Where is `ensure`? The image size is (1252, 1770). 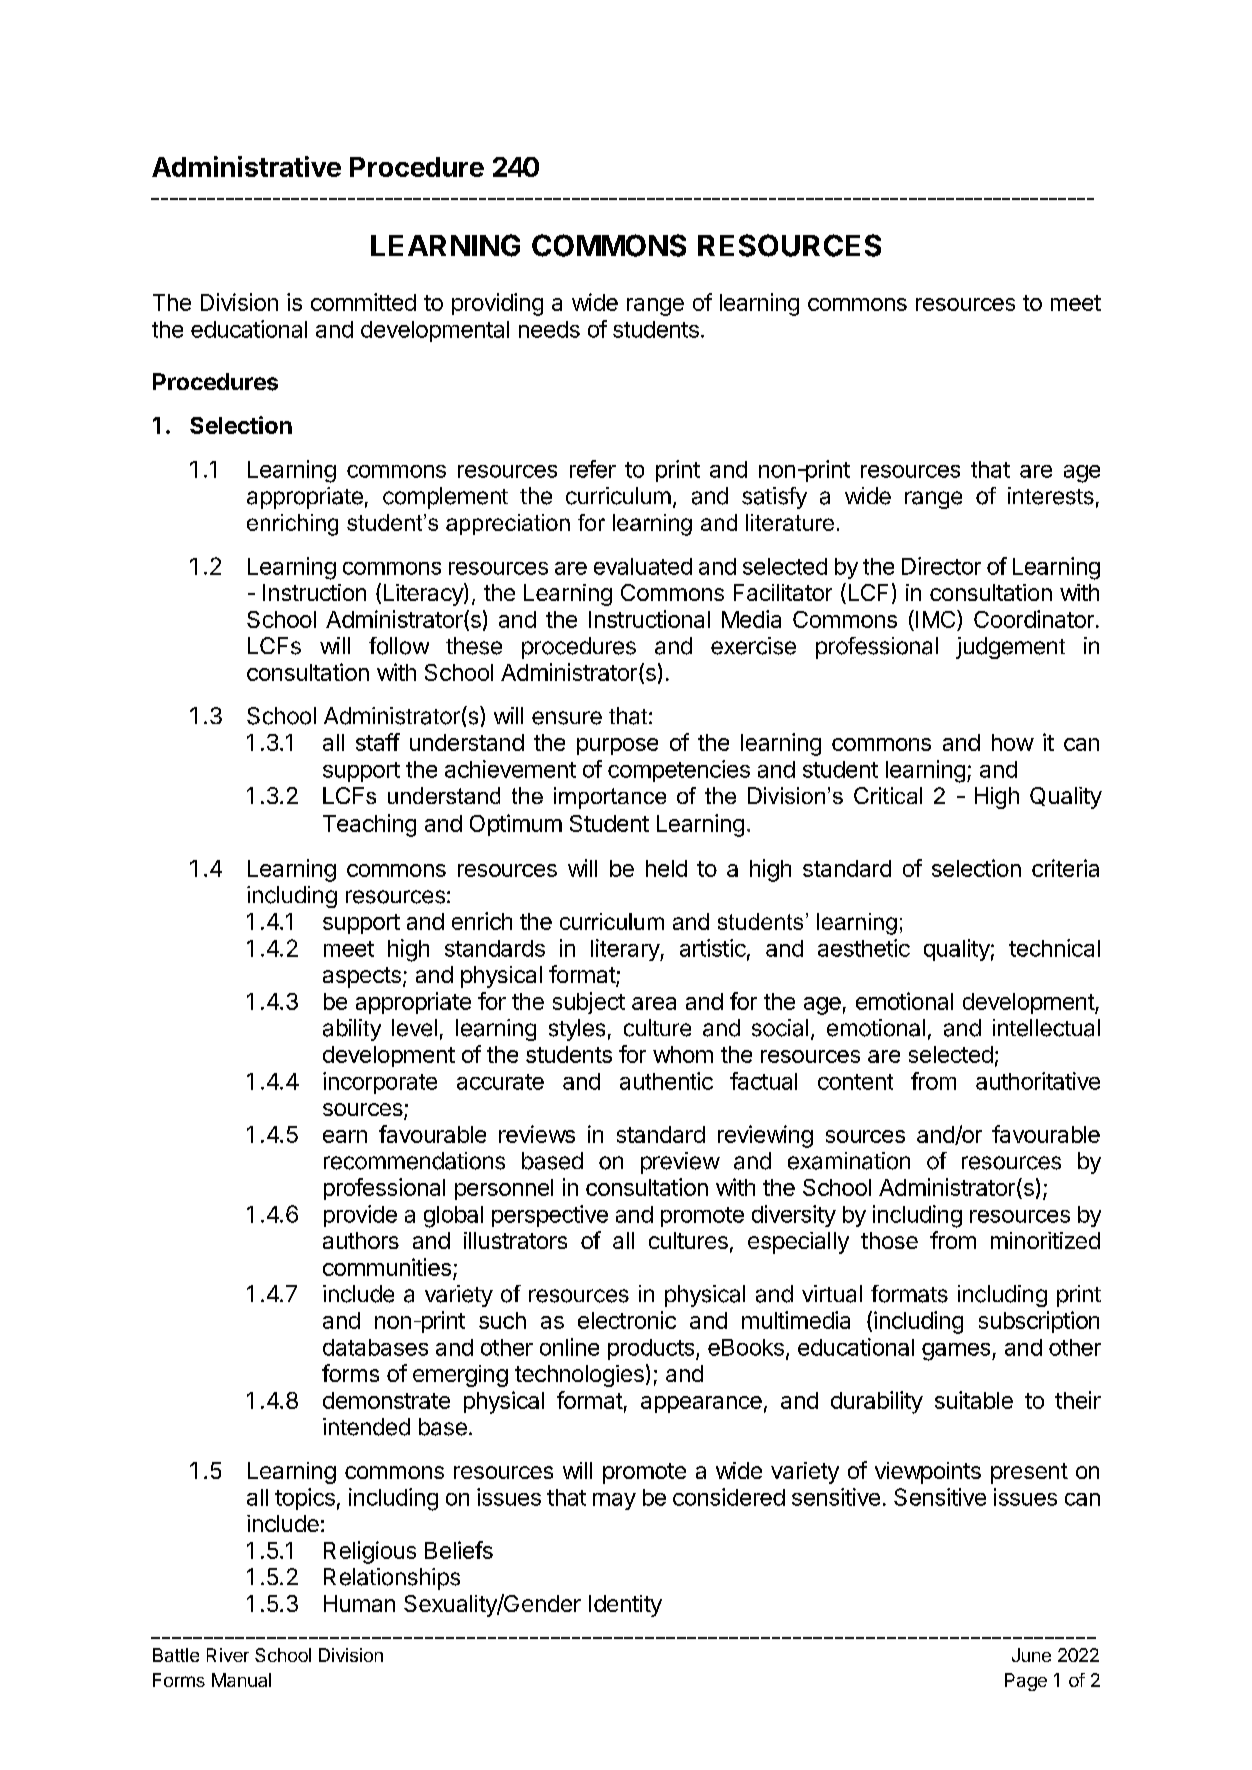
ensure is located at coordinates (567, 718).
